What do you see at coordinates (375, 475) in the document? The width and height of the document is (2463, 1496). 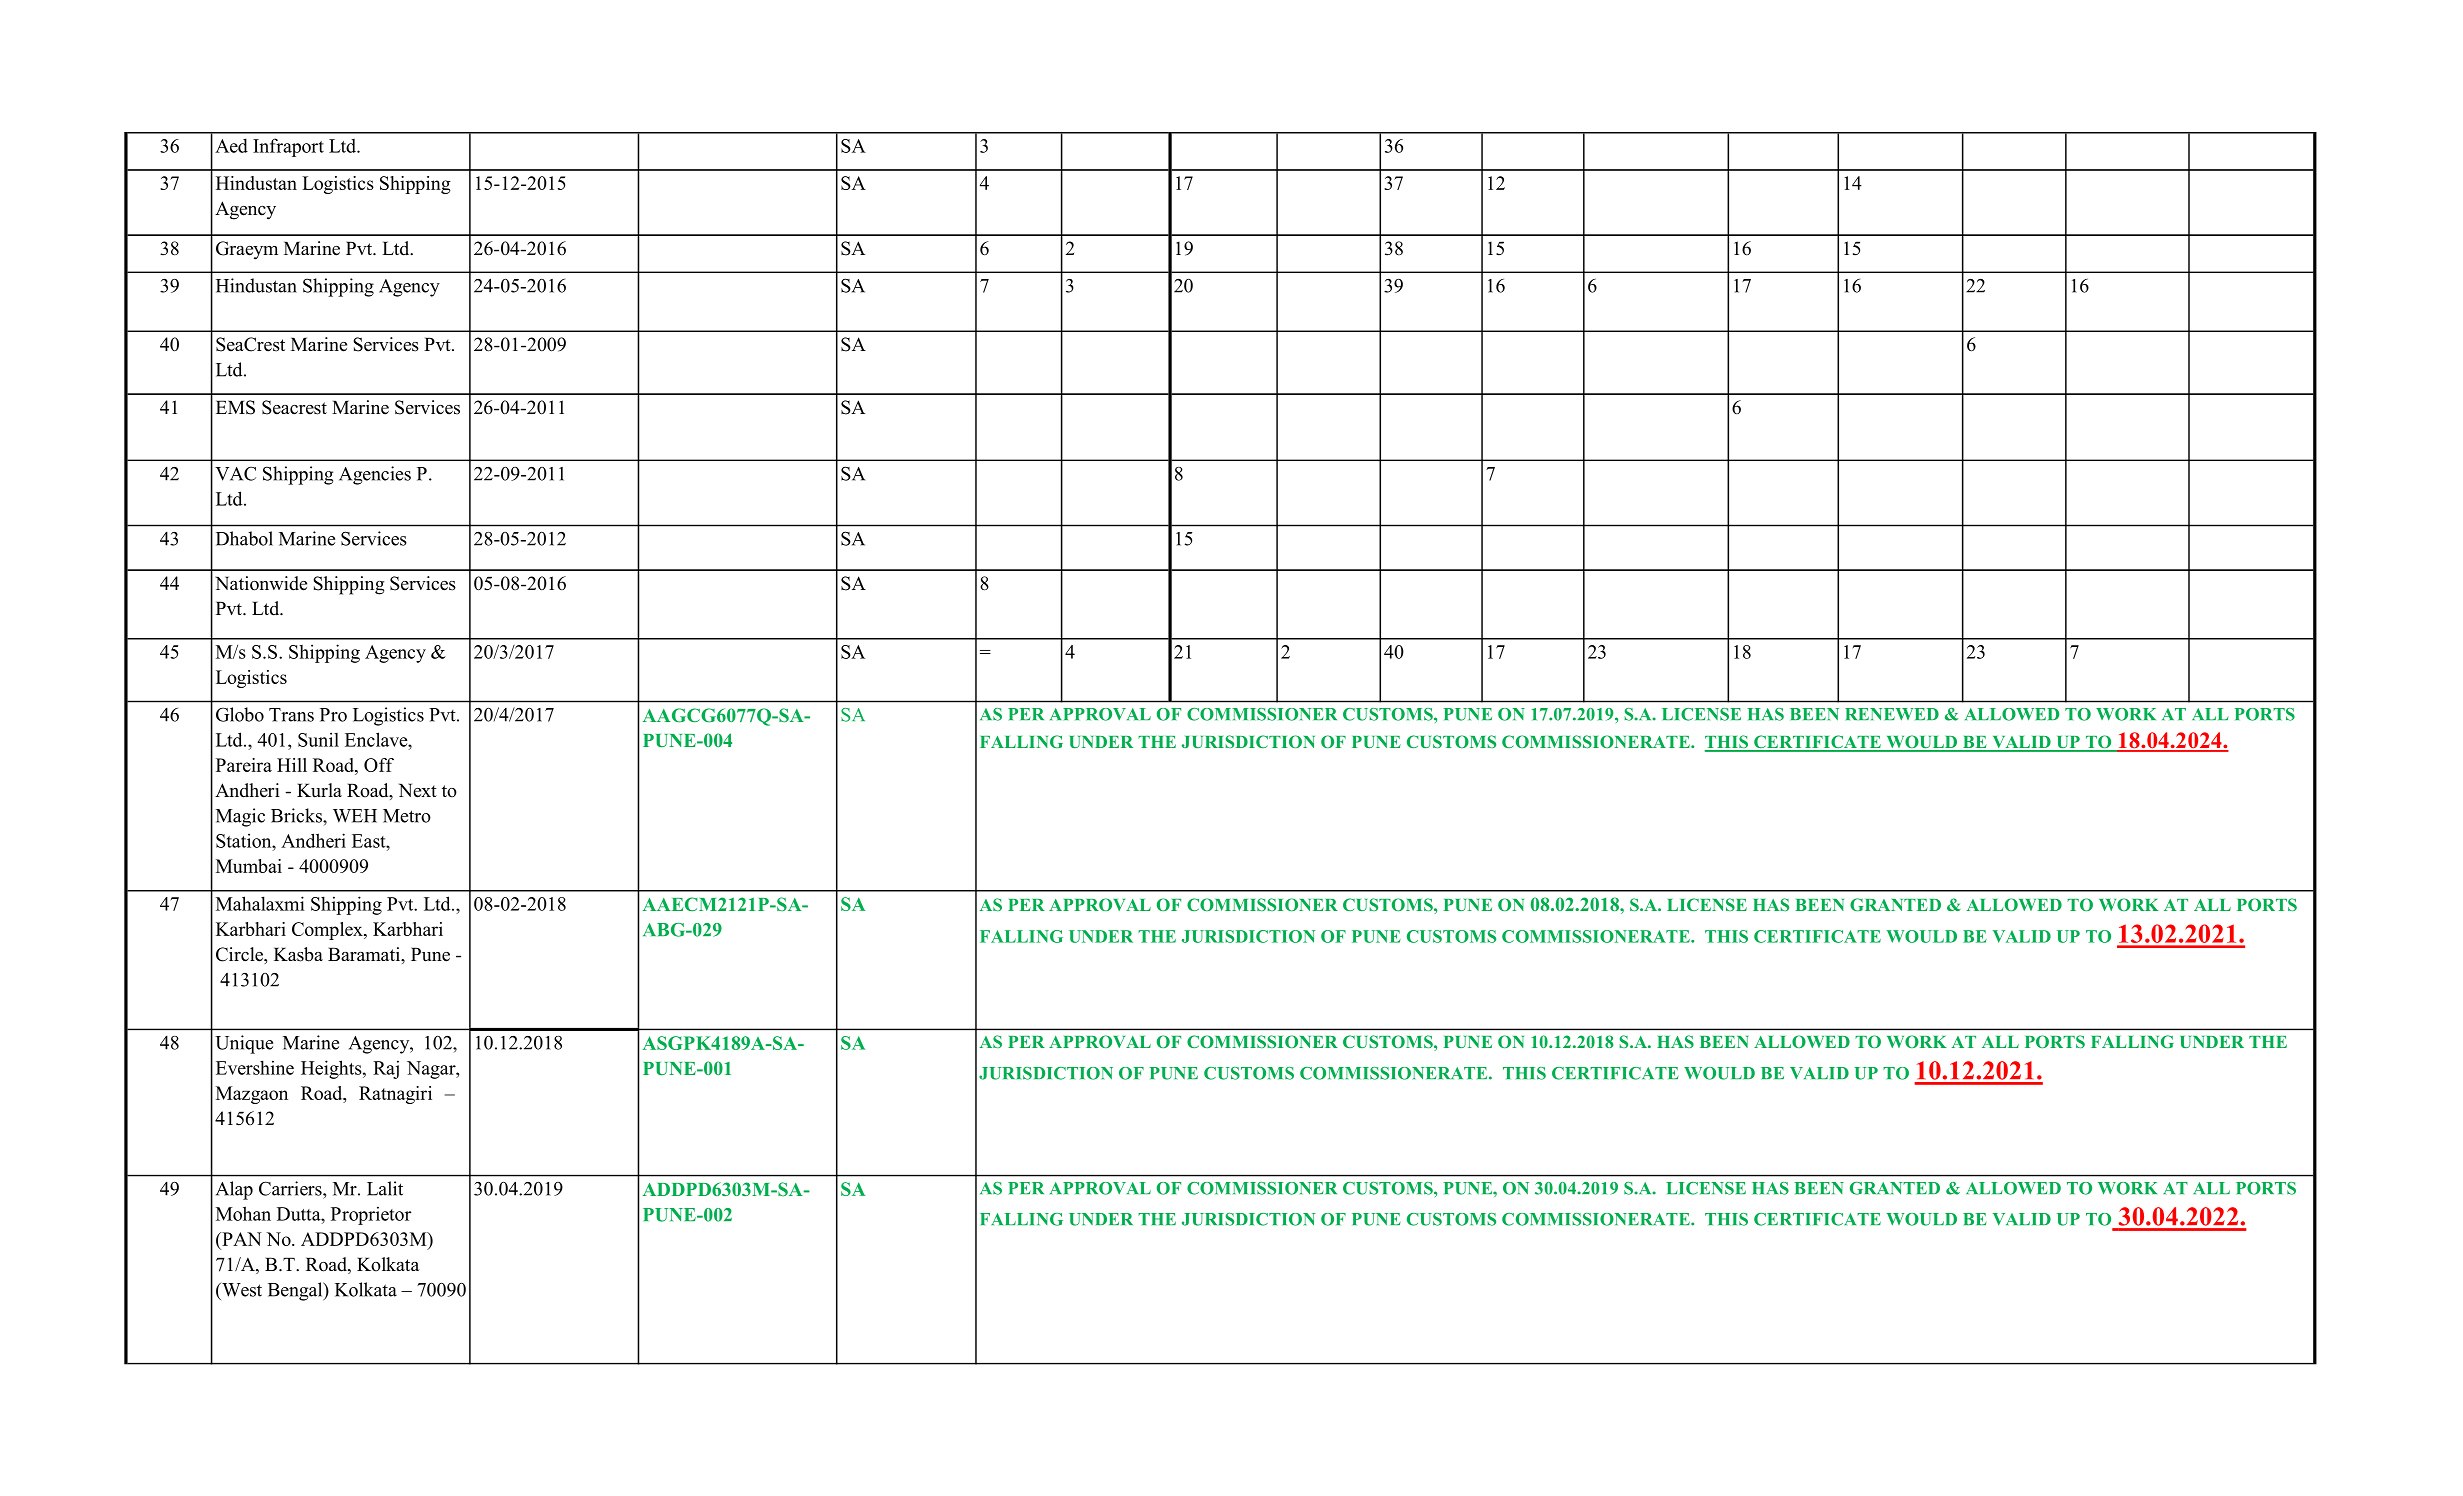 I see `Agencies` at bounding box center [375, 475].
